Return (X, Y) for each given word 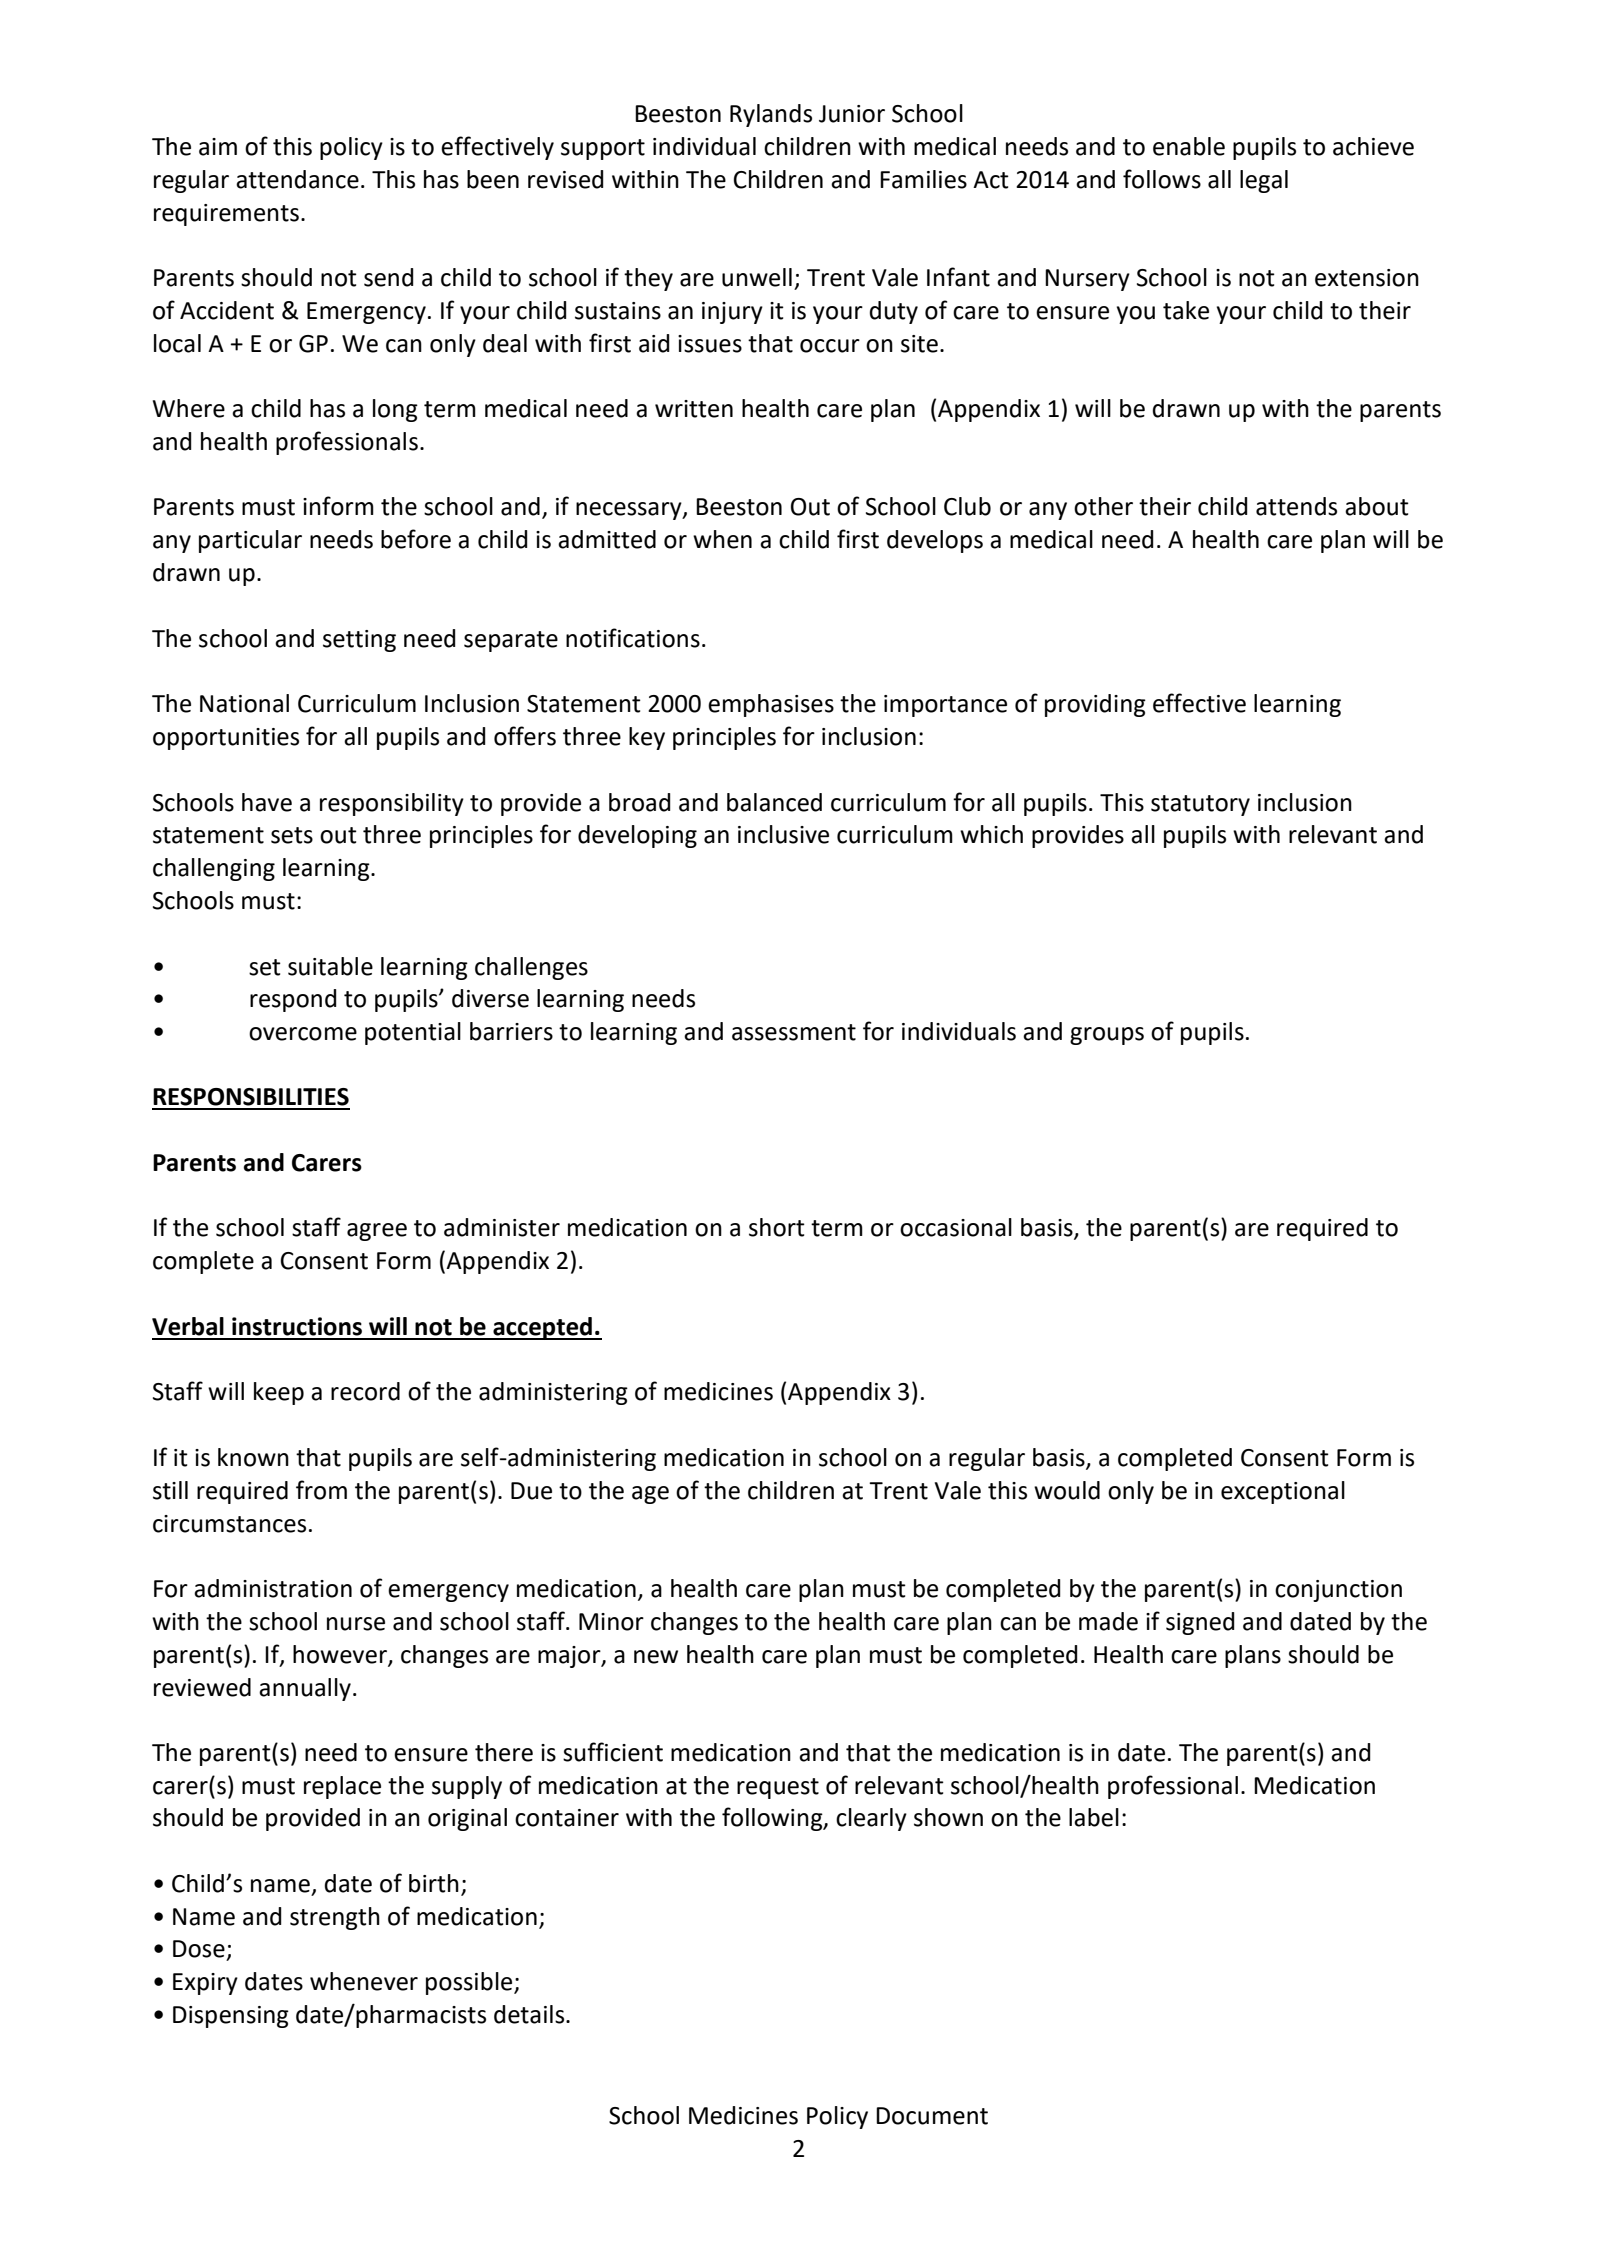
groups (1107, 1036)
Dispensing (231, 2017)
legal (1264, 181)
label (1094, 1817)
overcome (303, 1034)
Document (932, 2116)
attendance (297, 179)
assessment (794, 1032)
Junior (852, 114)
